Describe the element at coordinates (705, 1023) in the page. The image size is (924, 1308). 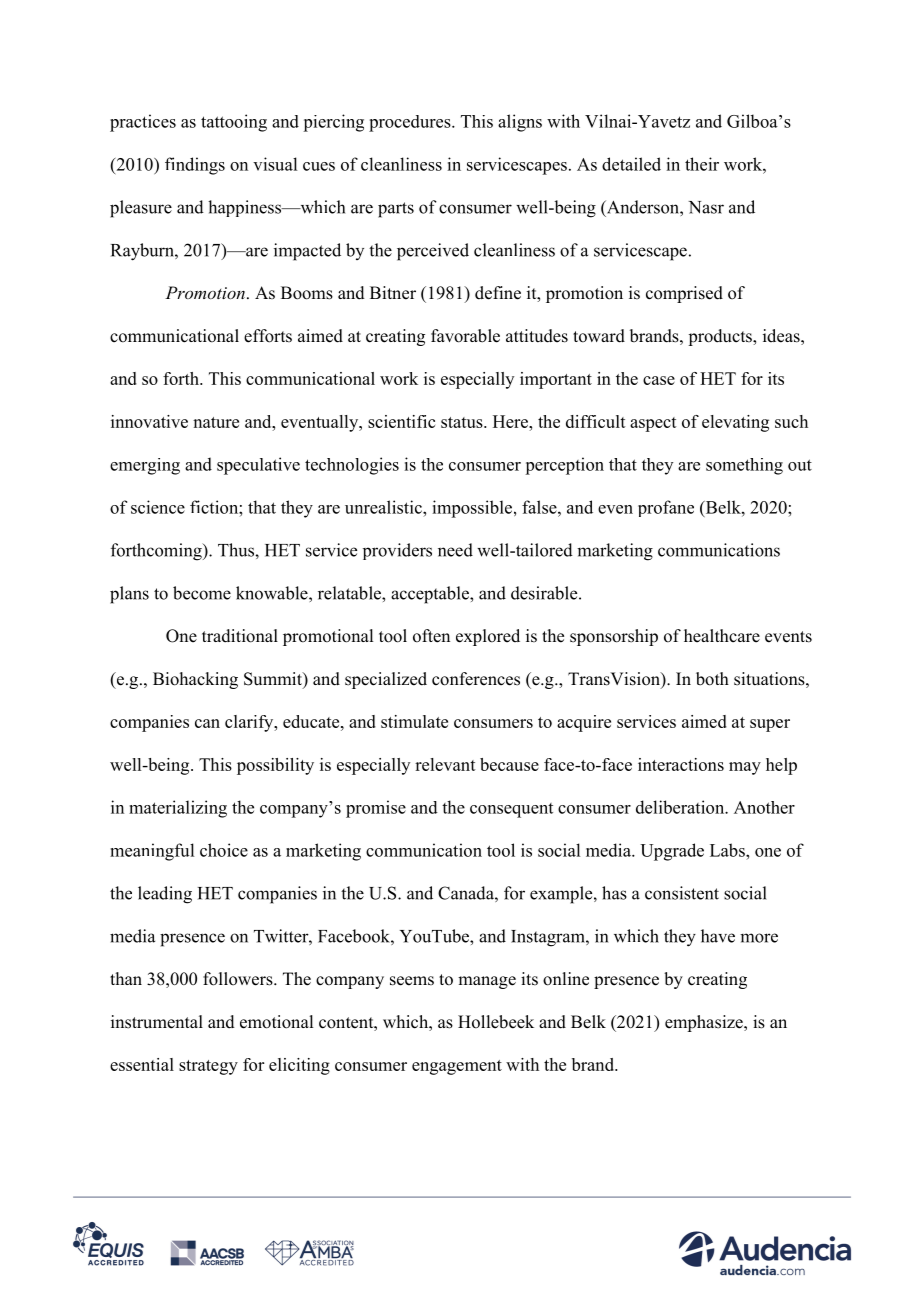
I see `emphasize` at that location.
